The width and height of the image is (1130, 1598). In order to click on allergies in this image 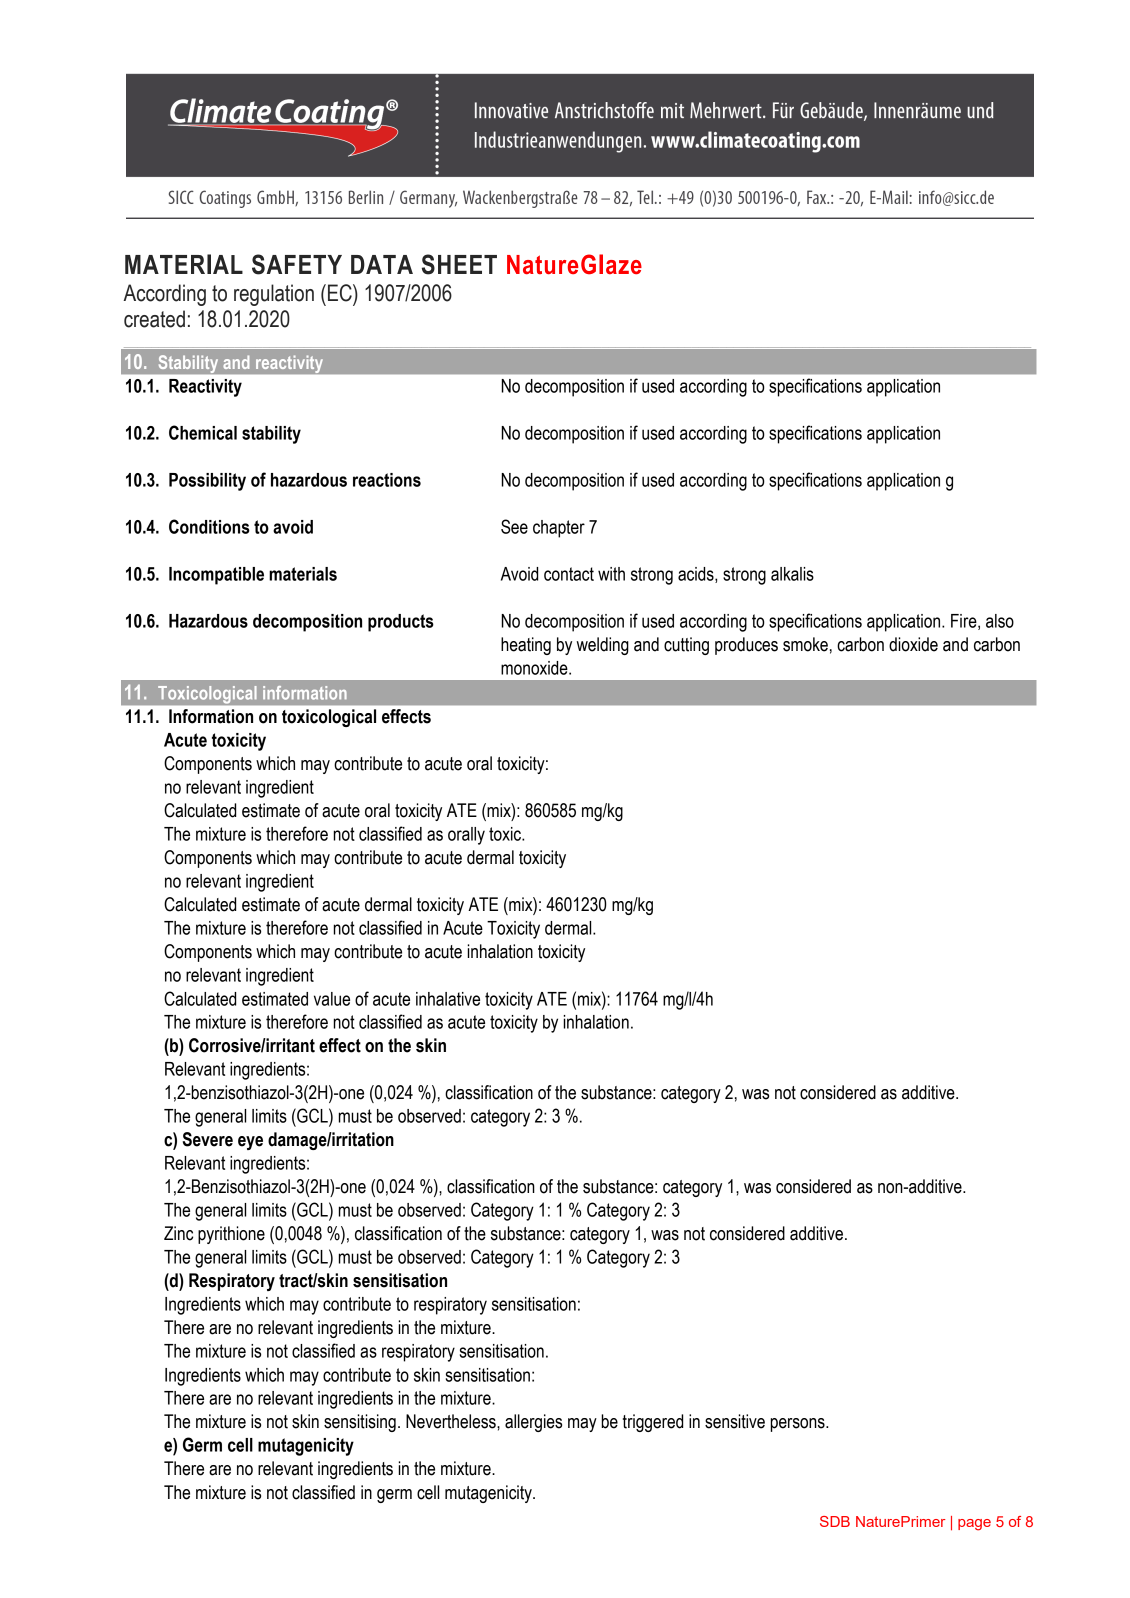, I will do `click(533, 1423)`.
